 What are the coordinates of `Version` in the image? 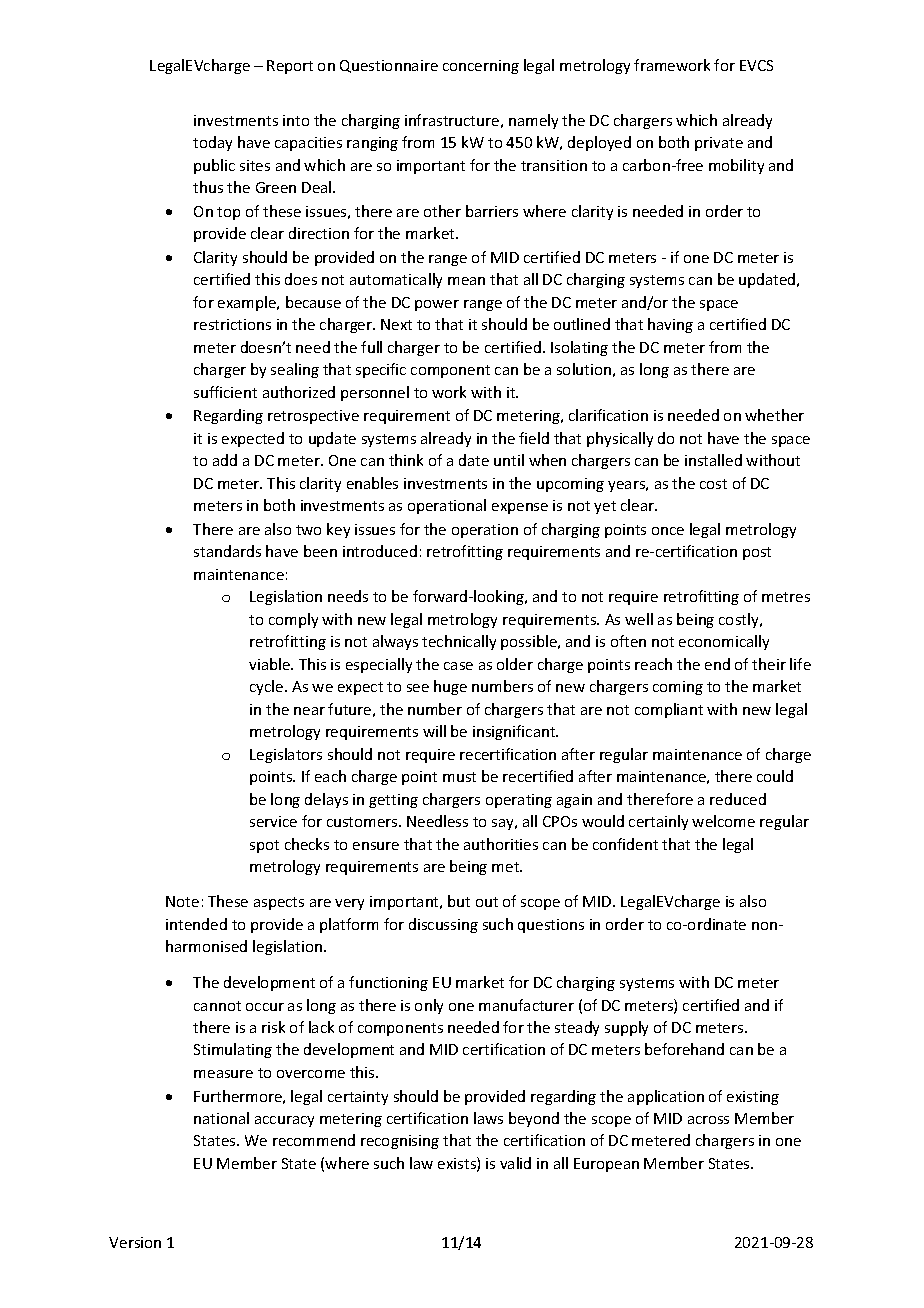 It's located at (135, 1242).
